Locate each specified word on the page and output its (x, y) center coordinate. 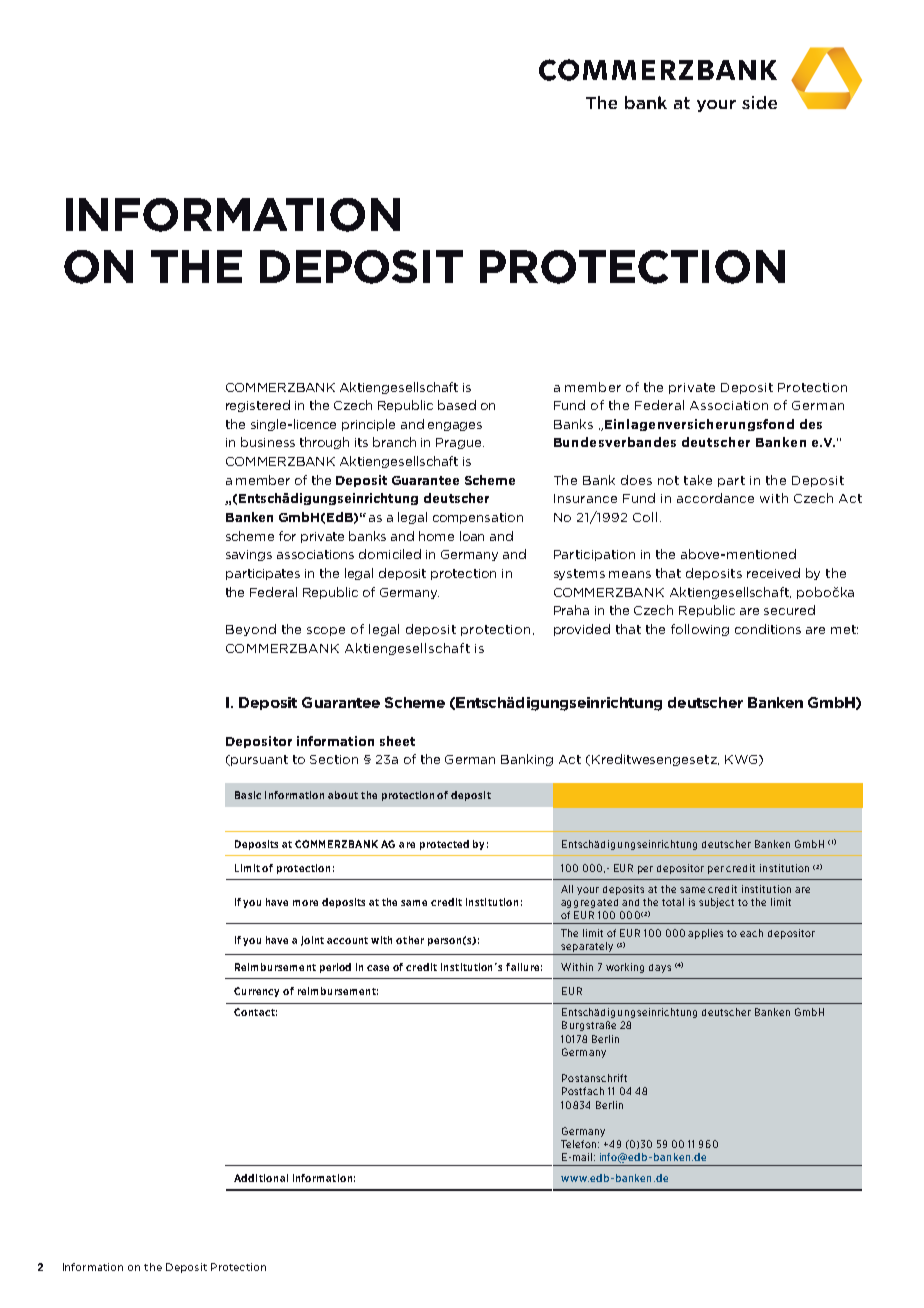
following (700, 630)
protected (444, 845)
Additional (261, 1178)
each (751, 933)
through (324, 443)
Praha (571, 610)
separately (587, 947)
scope (326, 631)
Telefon (580, 1144)
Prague (460, 443)
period (335, 968)
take (698, 480)
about (343, 795)
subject (716, 903)
